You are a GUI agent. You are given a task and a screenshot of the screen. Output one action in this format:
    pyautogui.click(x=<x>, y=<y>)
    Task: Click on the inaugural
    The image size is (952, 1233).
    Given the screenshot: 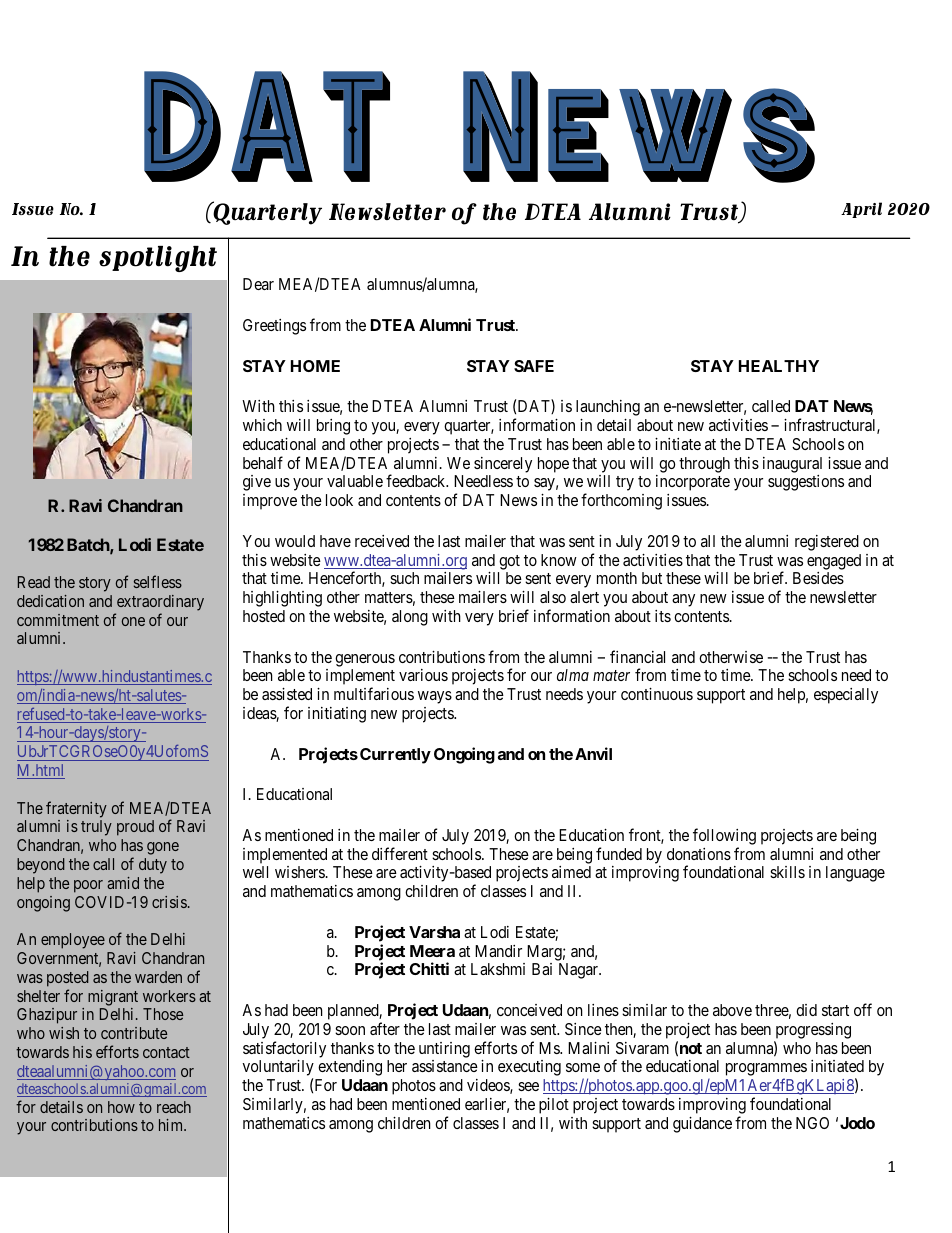 What is the action you would take?
    pyautogui.click(x=792, y=465)
